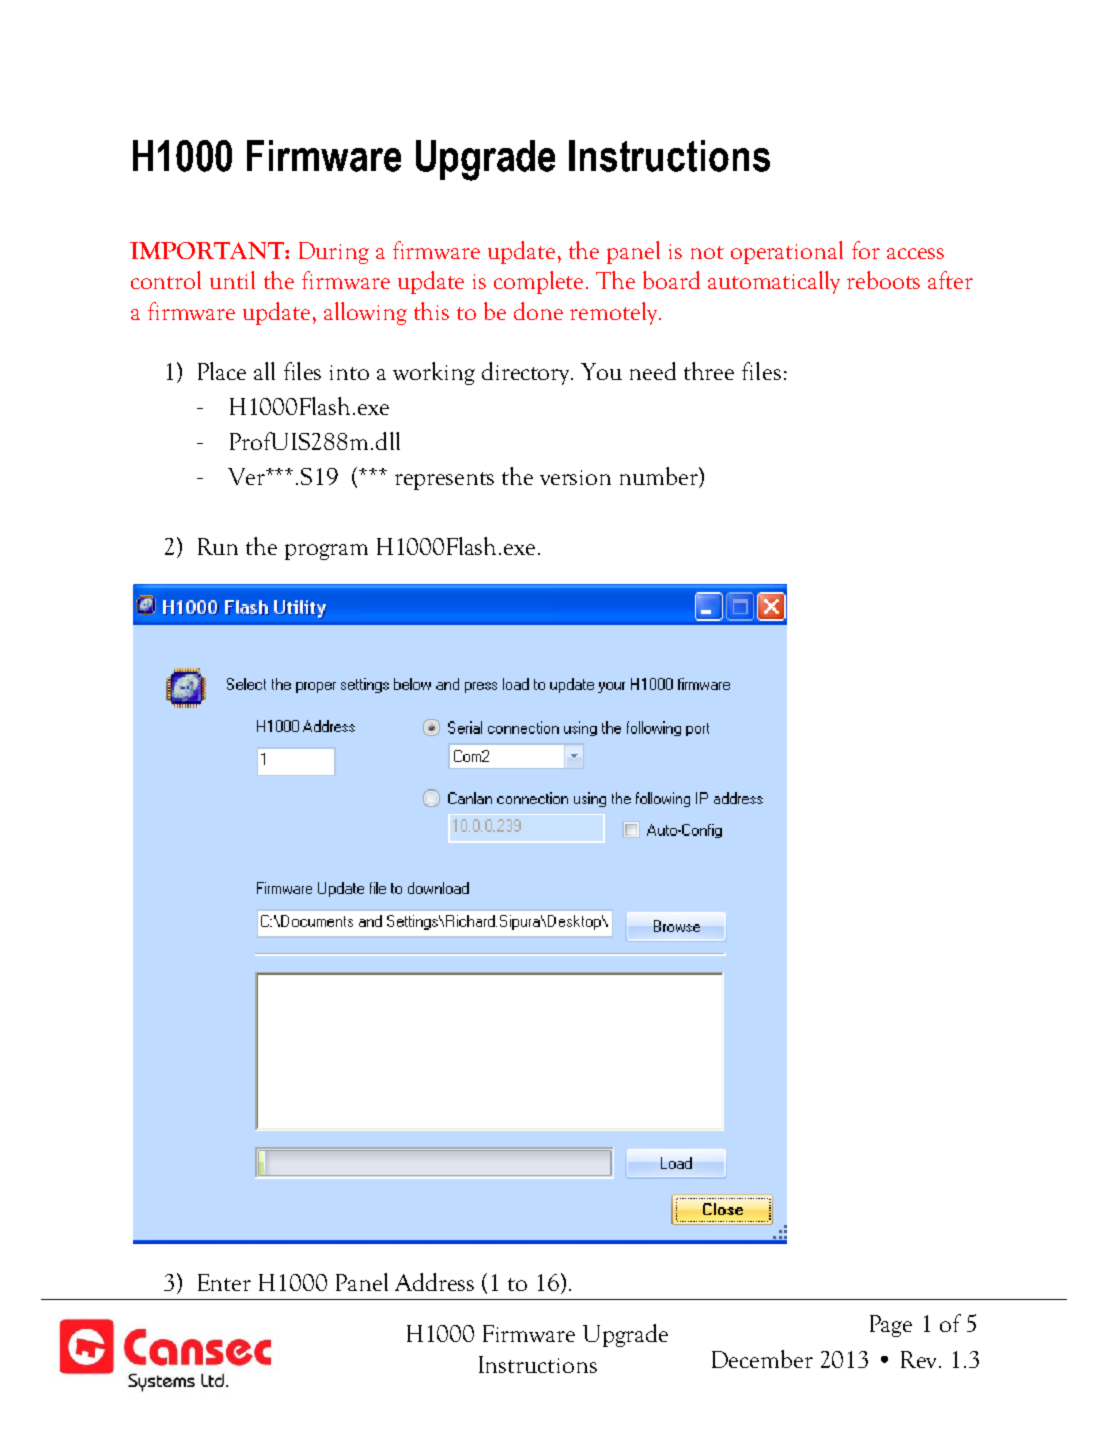 The width and height of the screenshot is (1108, 1434). What do you see at coordinates (326, 552) in the screenshot?
I see `program` at bounding box center [326, 552].
